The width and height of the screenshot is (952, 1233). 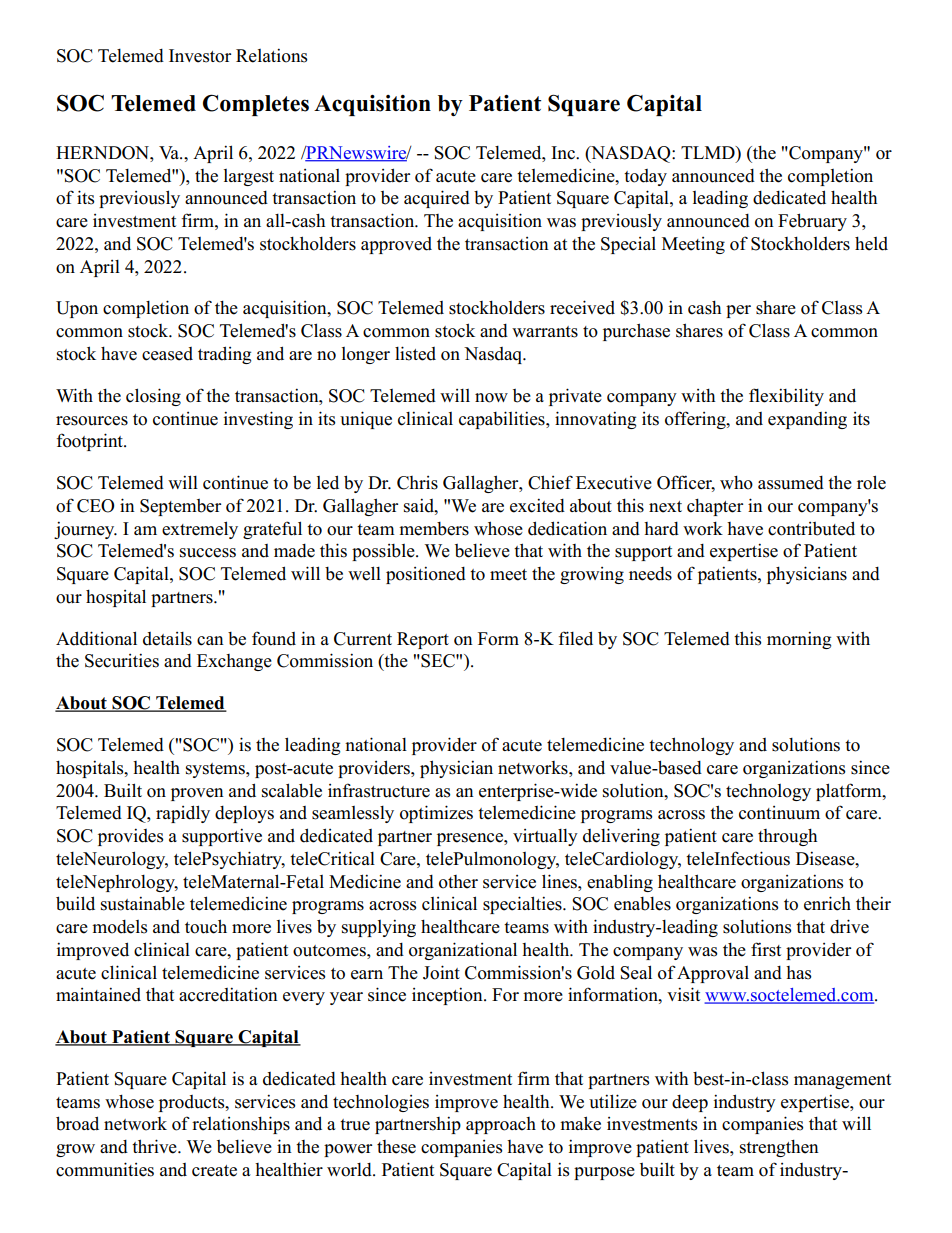 I want to click on today, so click(x=645, y=177).
